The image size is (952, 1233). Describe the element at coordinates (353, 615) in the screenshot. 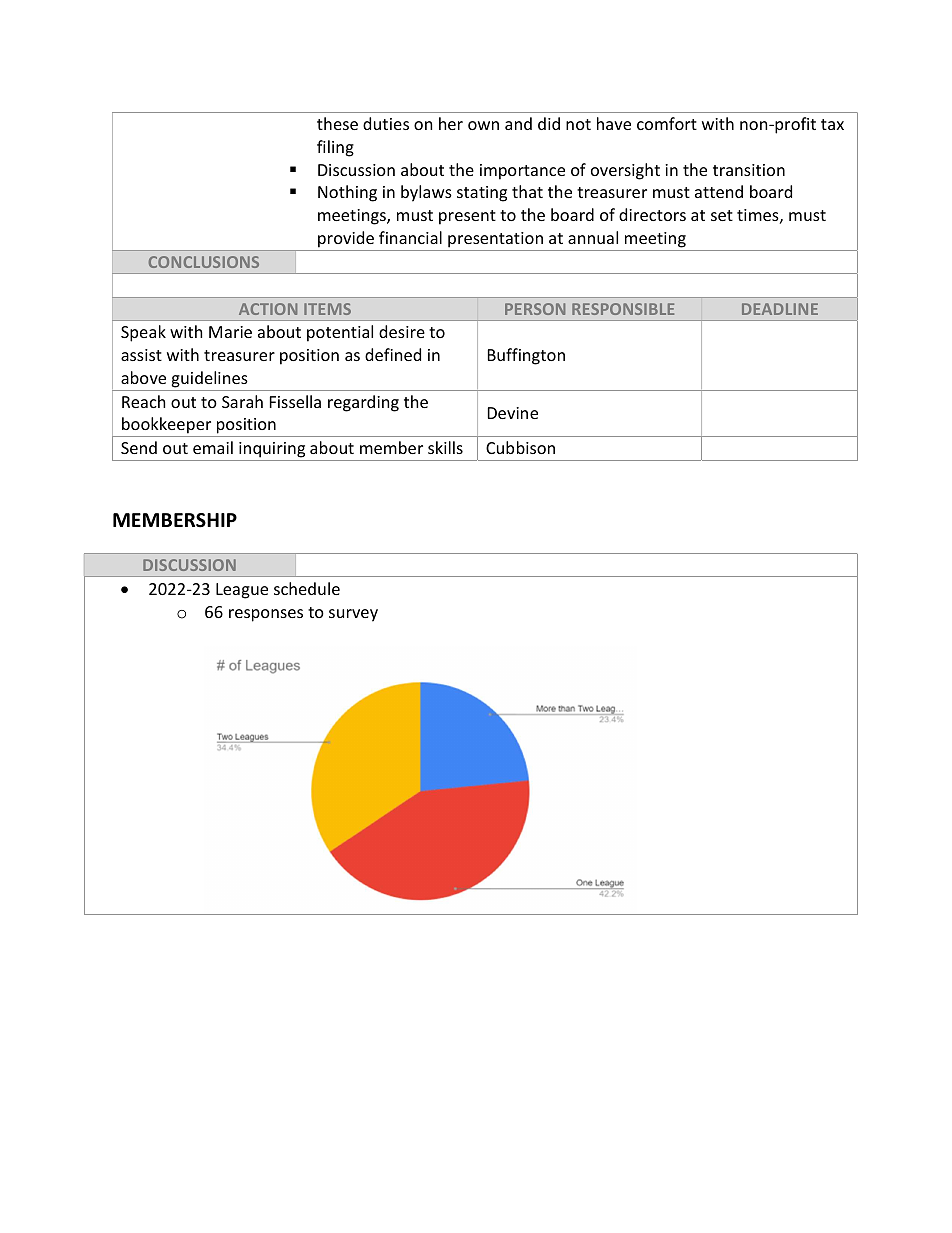

I see `survey` at that location.
